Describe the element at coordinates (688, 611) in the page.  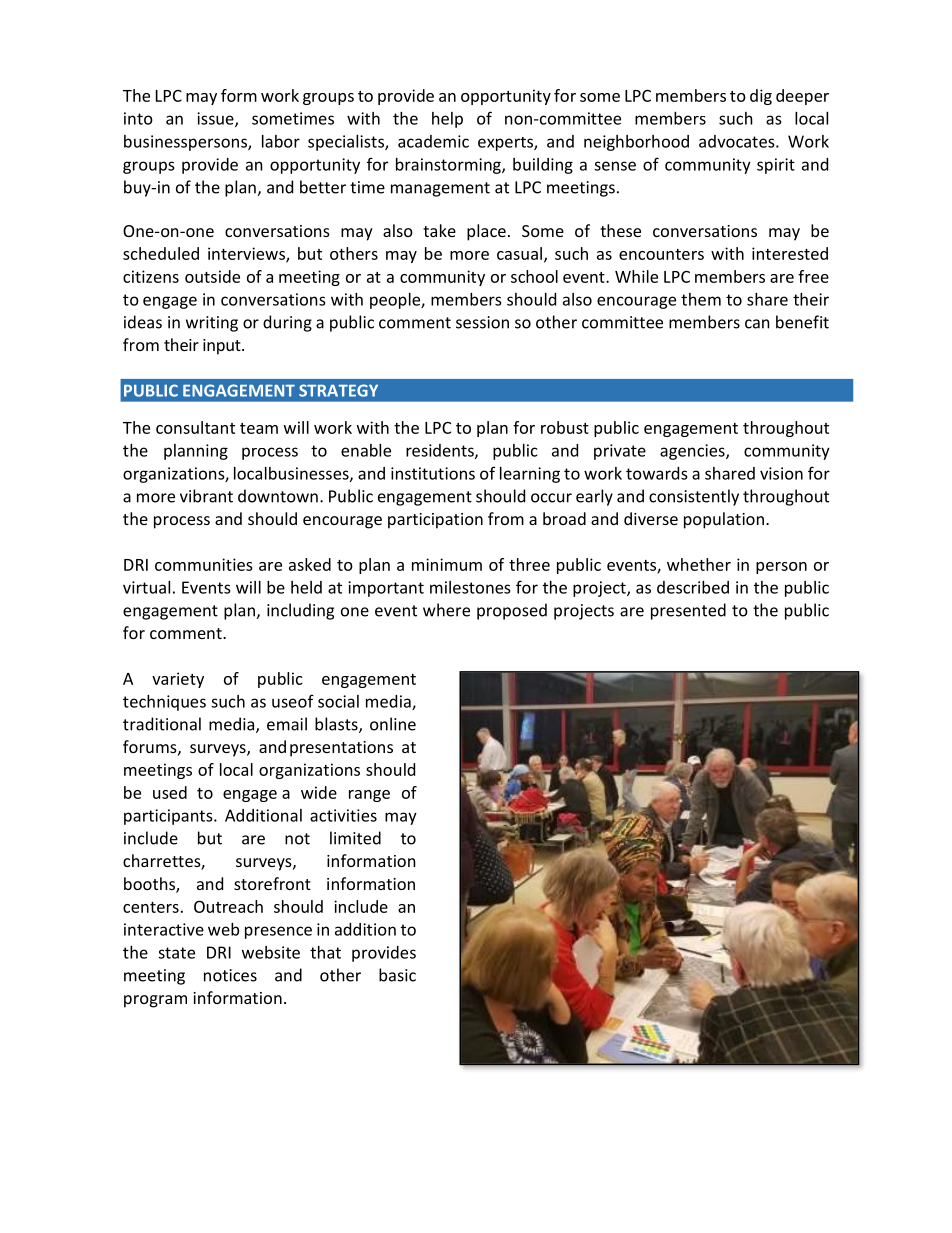
I see `presented` at that location.
